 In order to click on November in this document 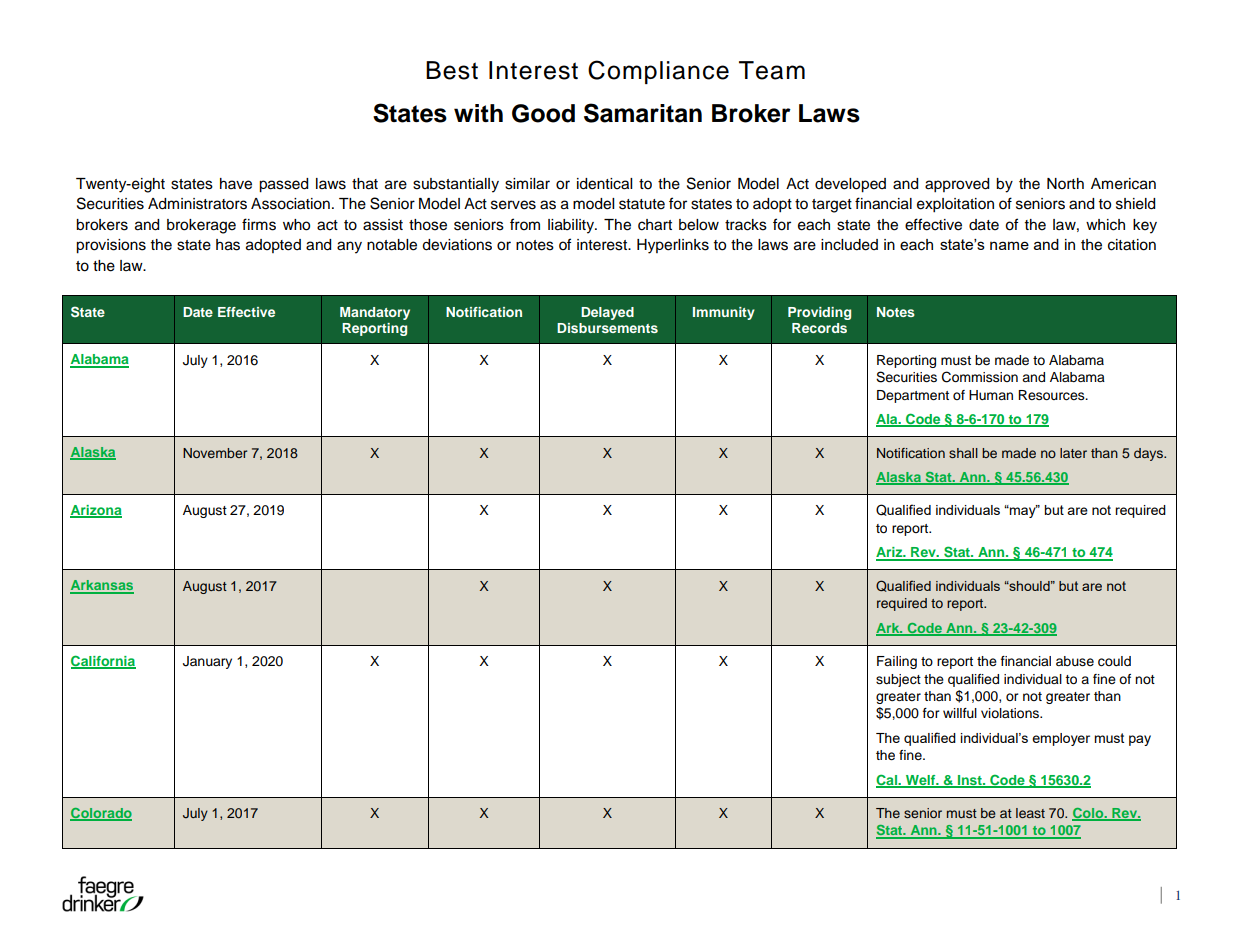, I will do `click(215, 453)`.
